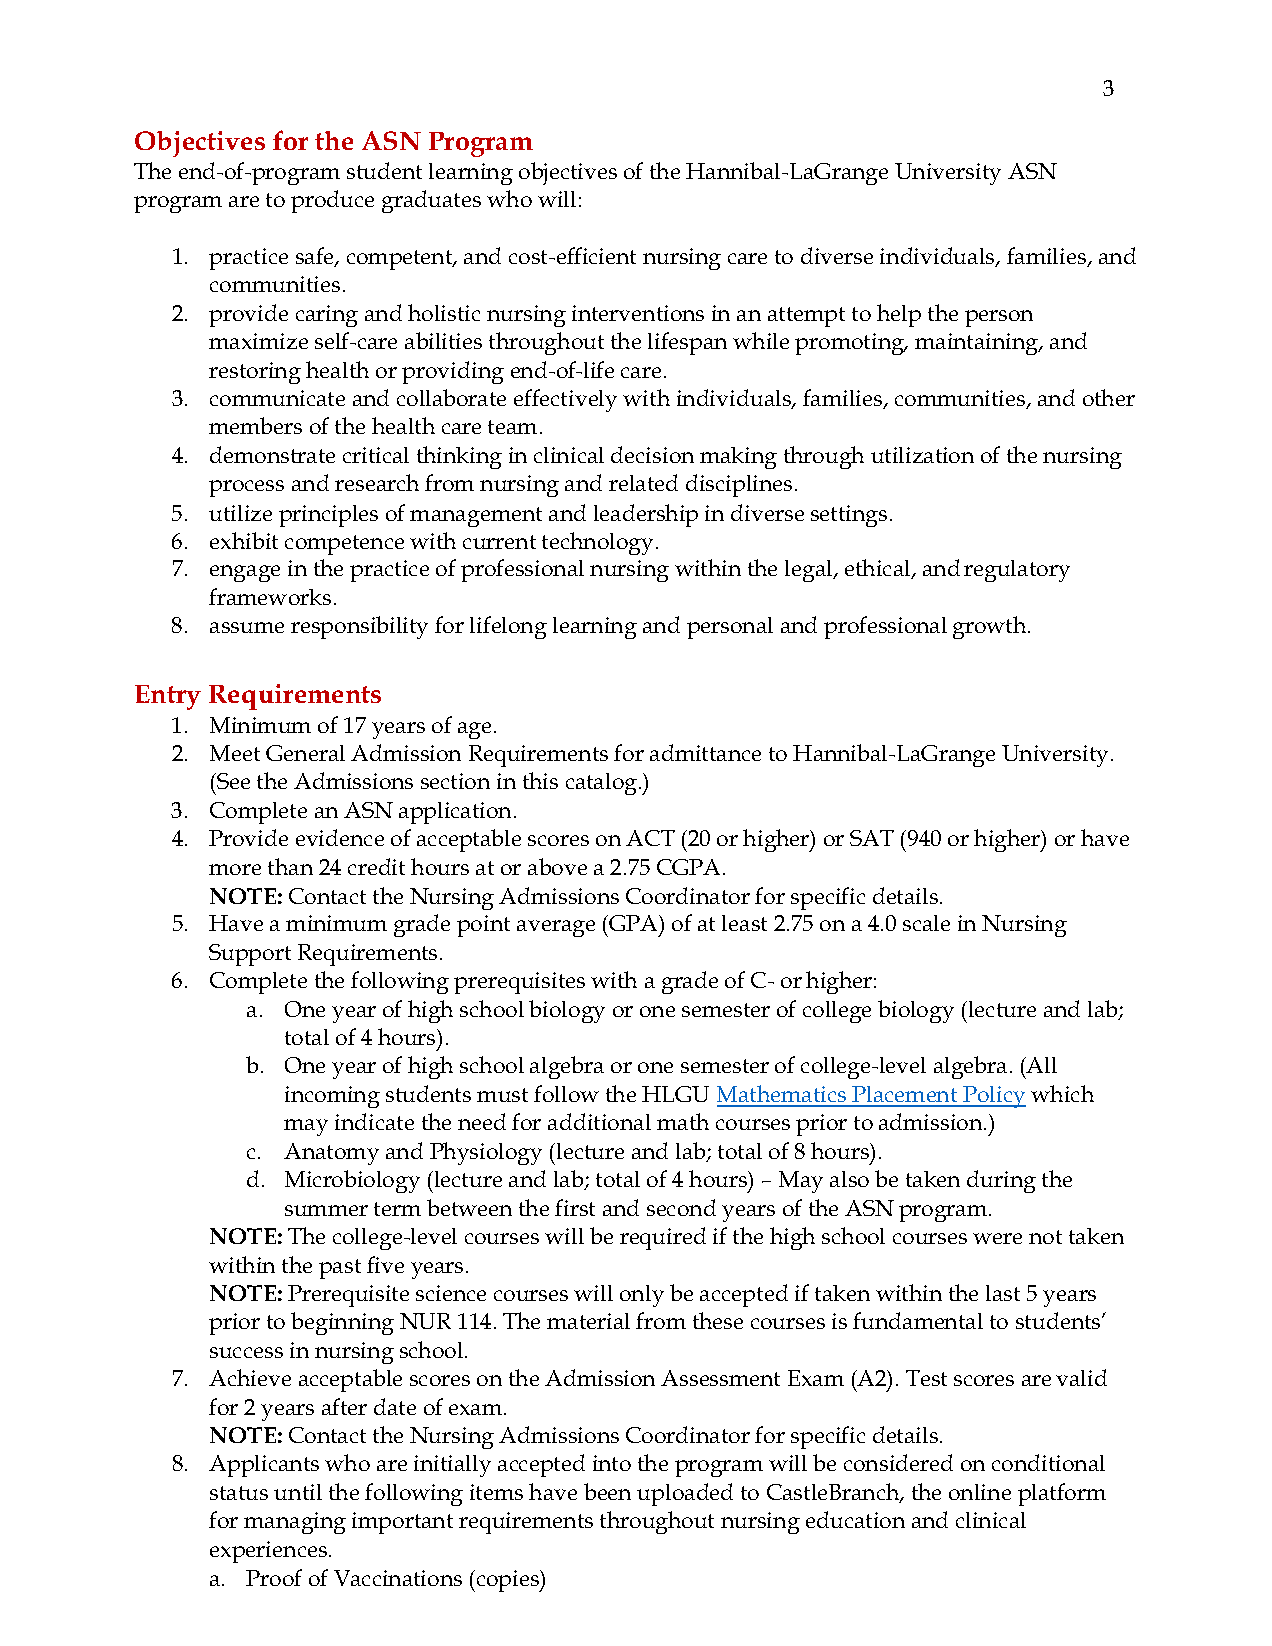  I want to click on help, so click(899, 315).
